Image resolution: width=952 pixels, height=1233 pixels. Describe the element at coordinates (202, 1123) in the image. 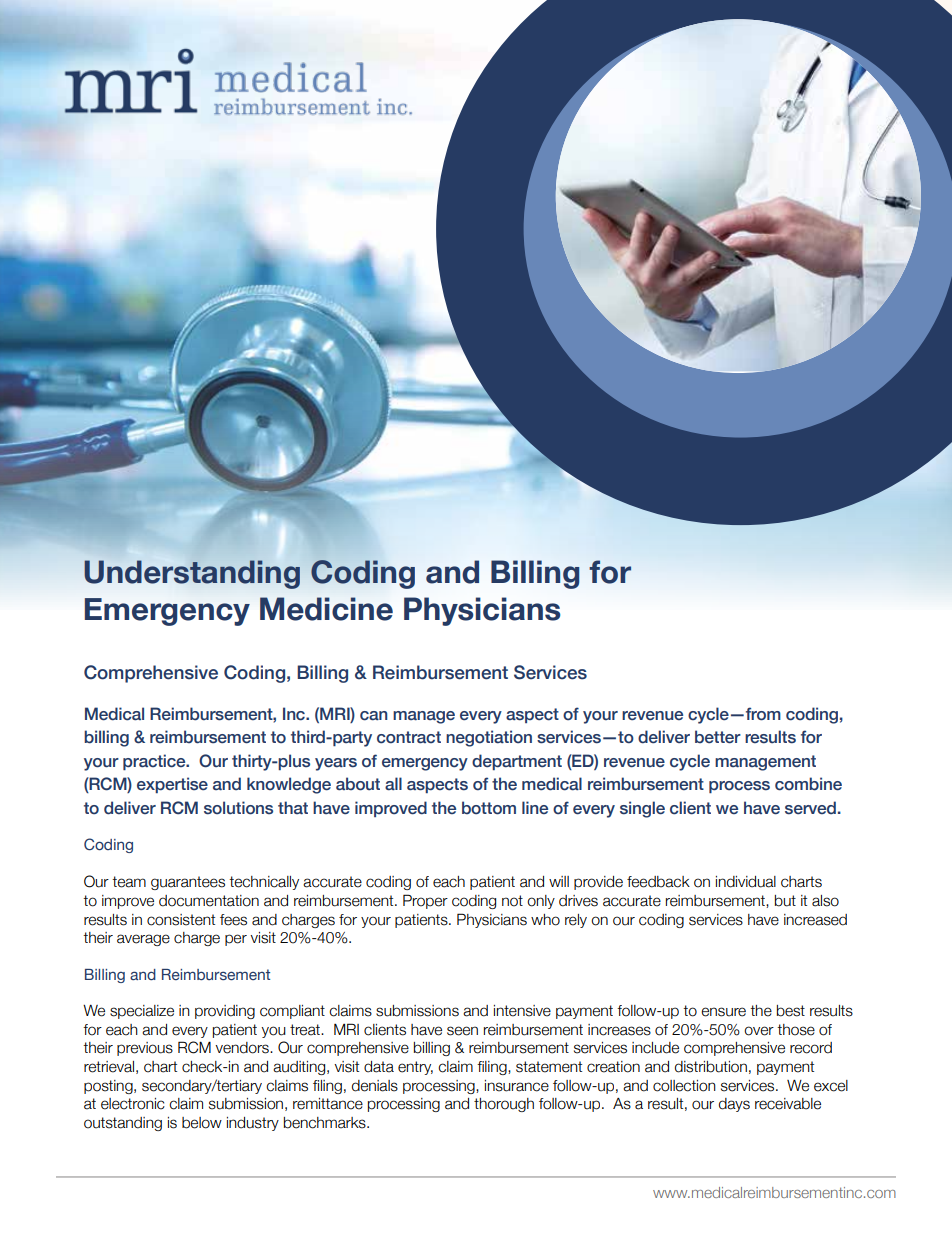

I see `below` at that location.
